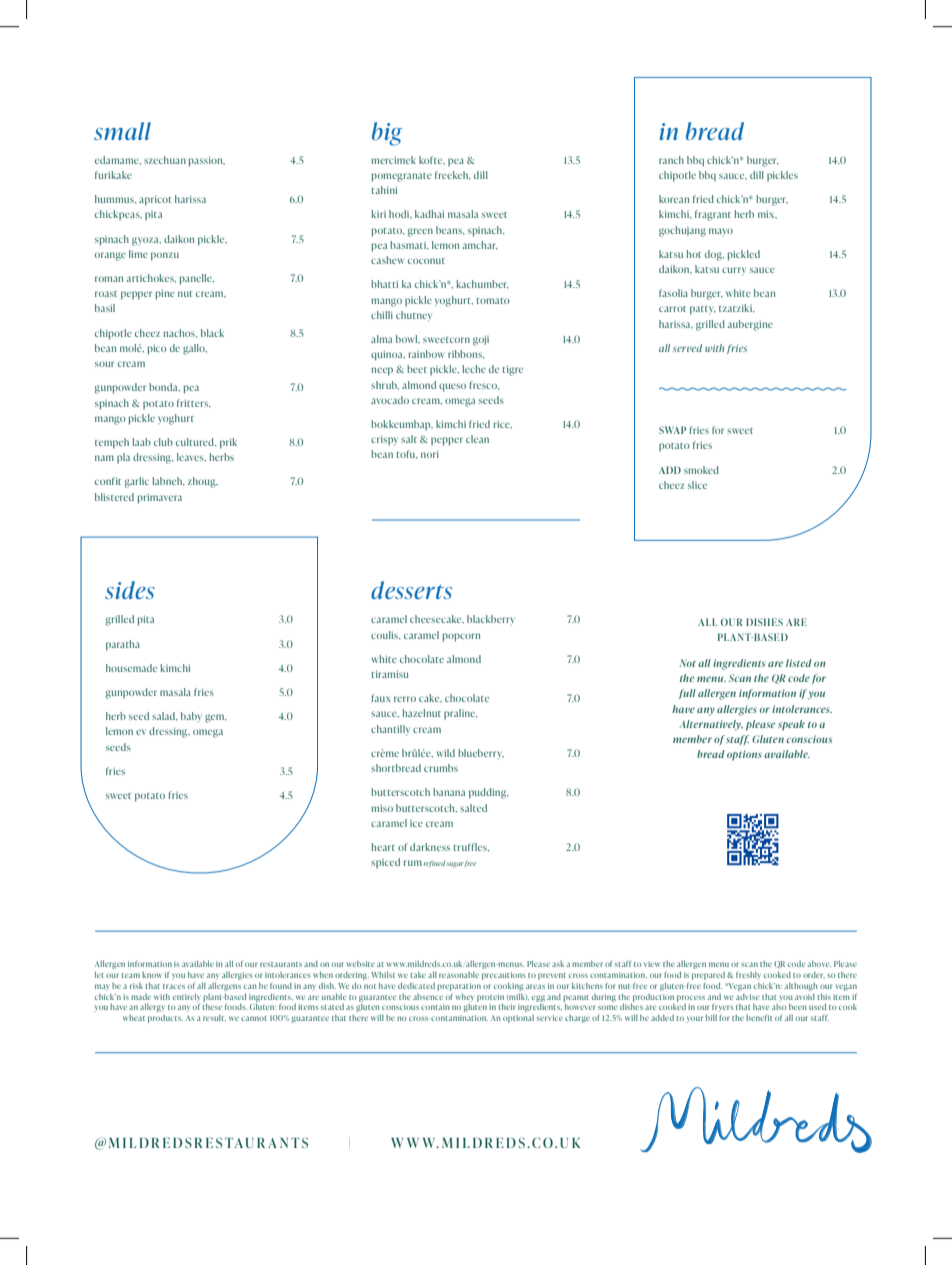 The image size is (952, 1265). What do you see at coordinates (449, 792) in the screenshot?
I see `banana` at bounding box center [449, 792].
